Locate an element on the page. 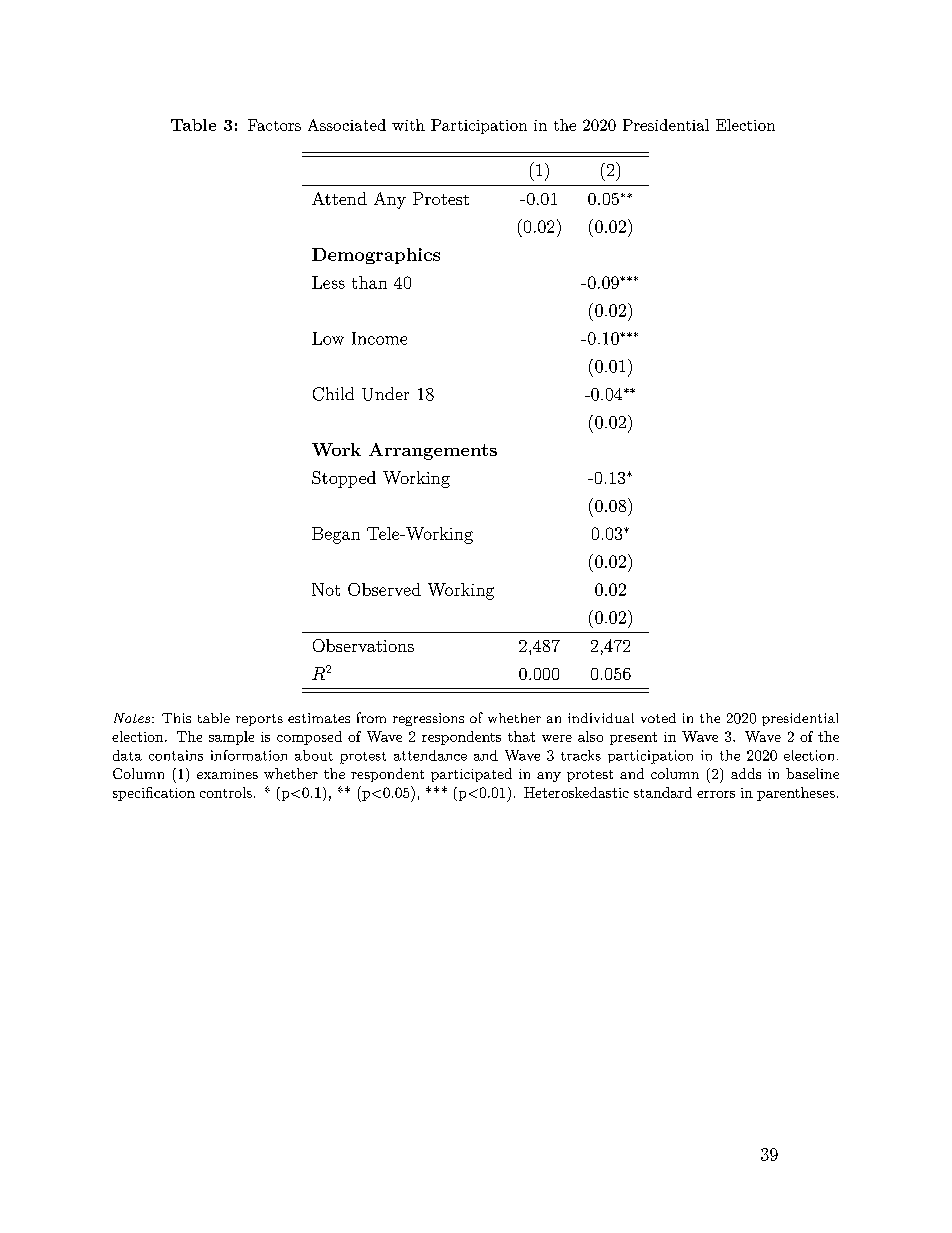 Image resolution: width=952 pixels, height=1233 pixels. participated is located at coordinates (471, 775).
